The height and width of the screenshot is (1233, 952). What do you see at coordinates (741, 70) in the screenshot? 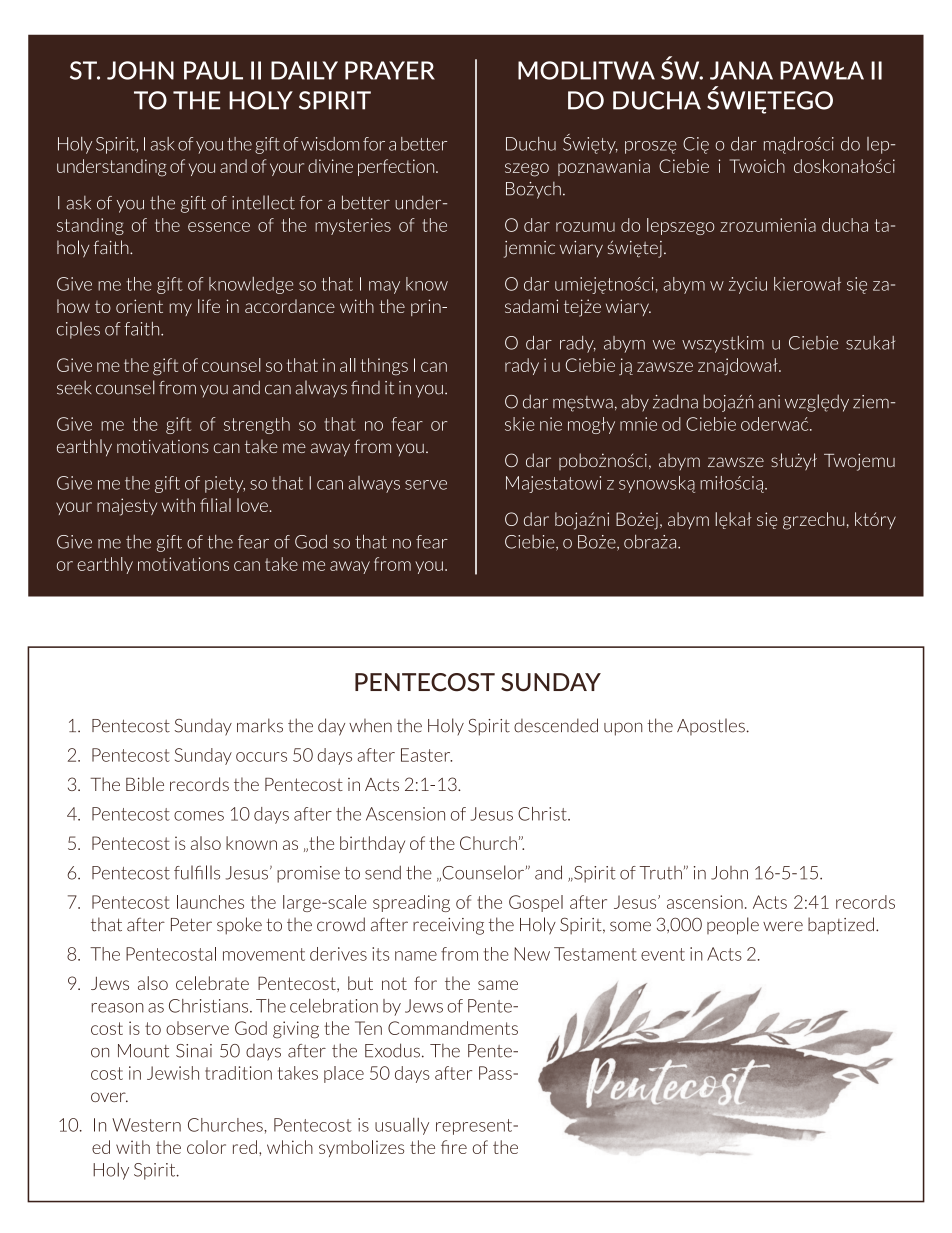
I see `JANA` at bounding box center [741, 70].
